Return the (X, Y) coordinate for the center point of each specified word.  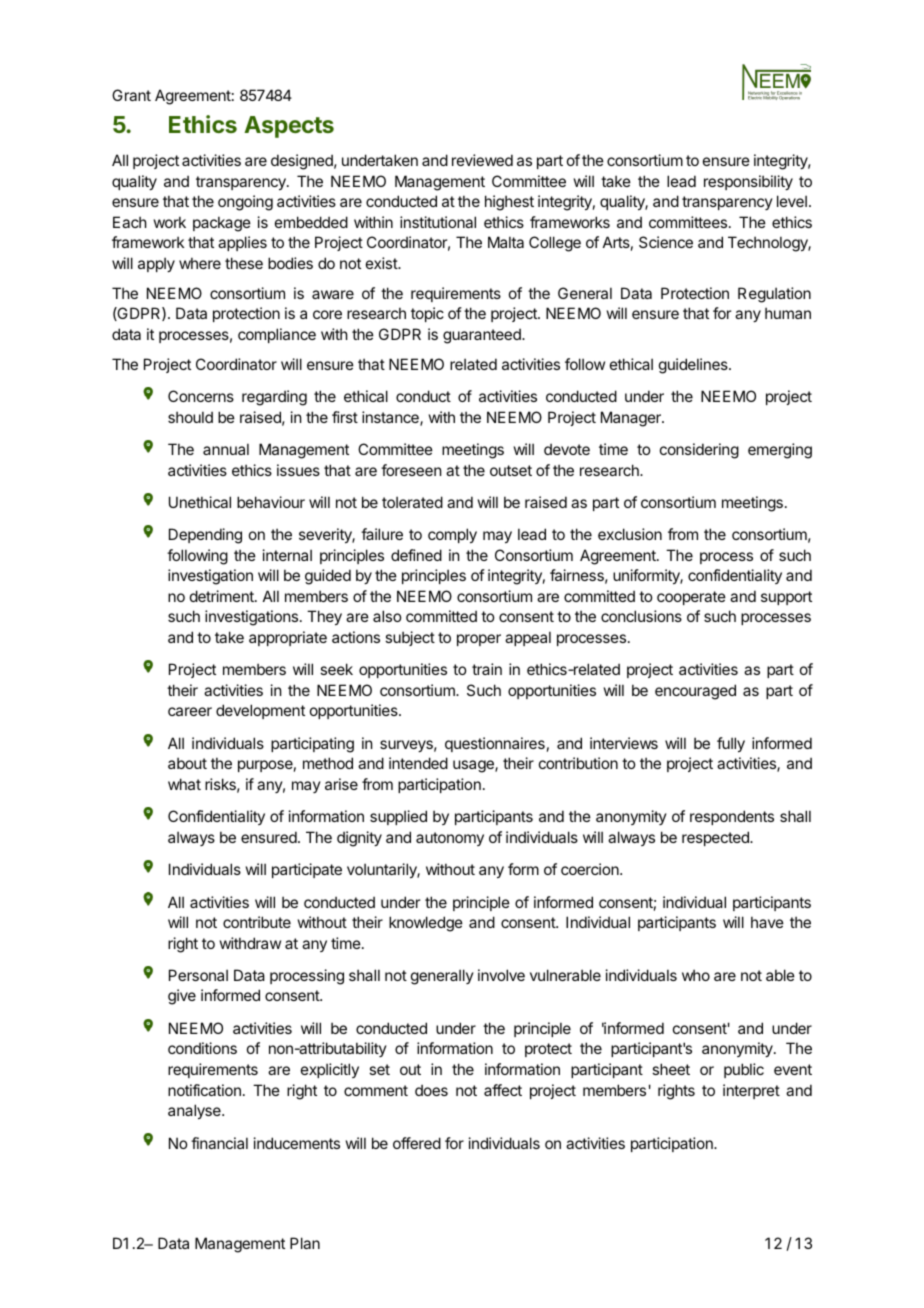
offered (417, 1143)
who (696, 975)
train (487, 669)
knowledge (426, 924)
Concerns (201, 396)
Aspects (289, 127)
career (190, 711)
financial (219, 1143)
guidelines (694, 366)
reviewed (482, 160)
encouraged (695, 692)
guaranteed (483, 336)
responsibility (748, 182)
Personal (198, 975)
